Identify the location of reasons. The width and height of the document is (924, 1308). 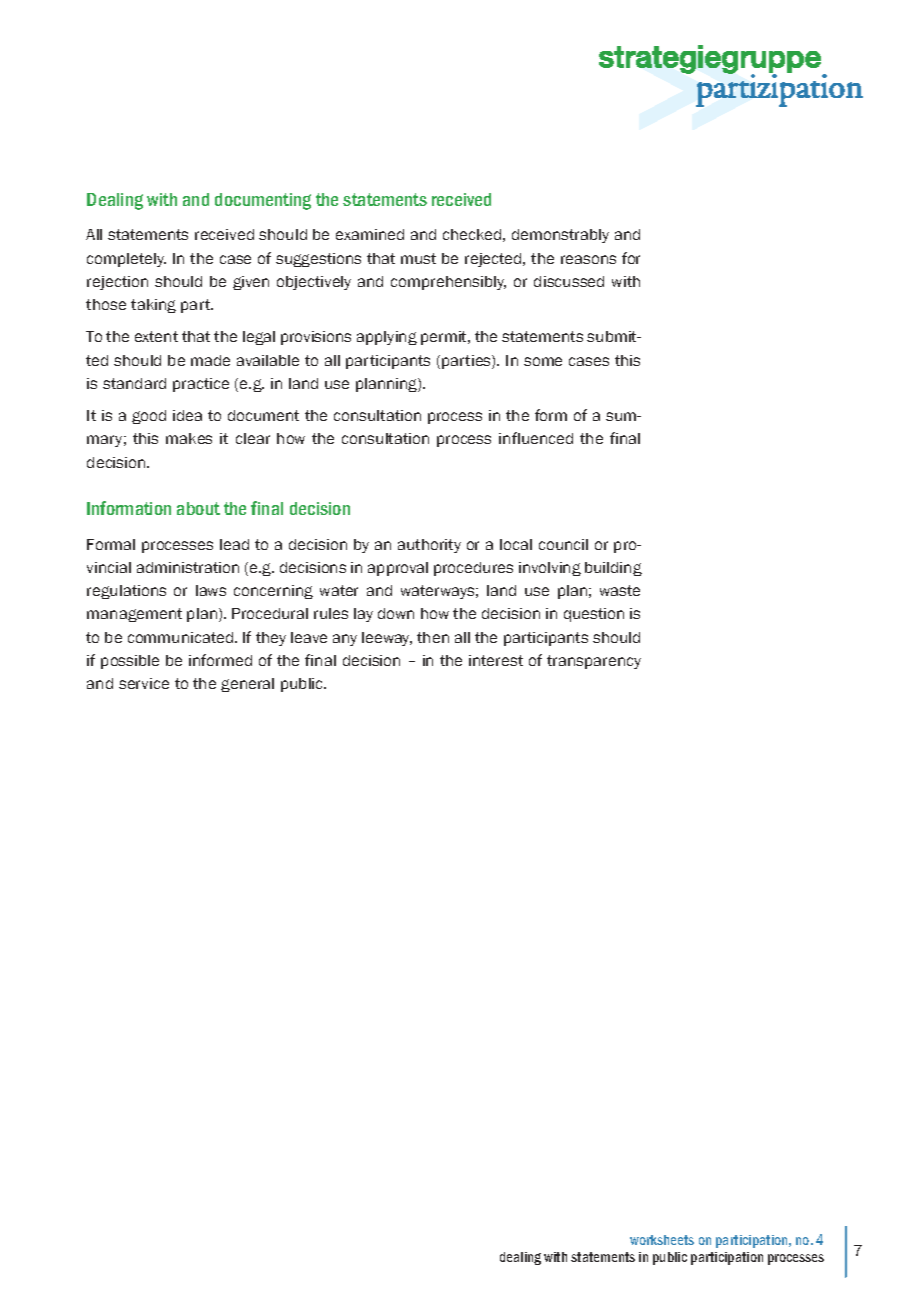
(588, 259).
